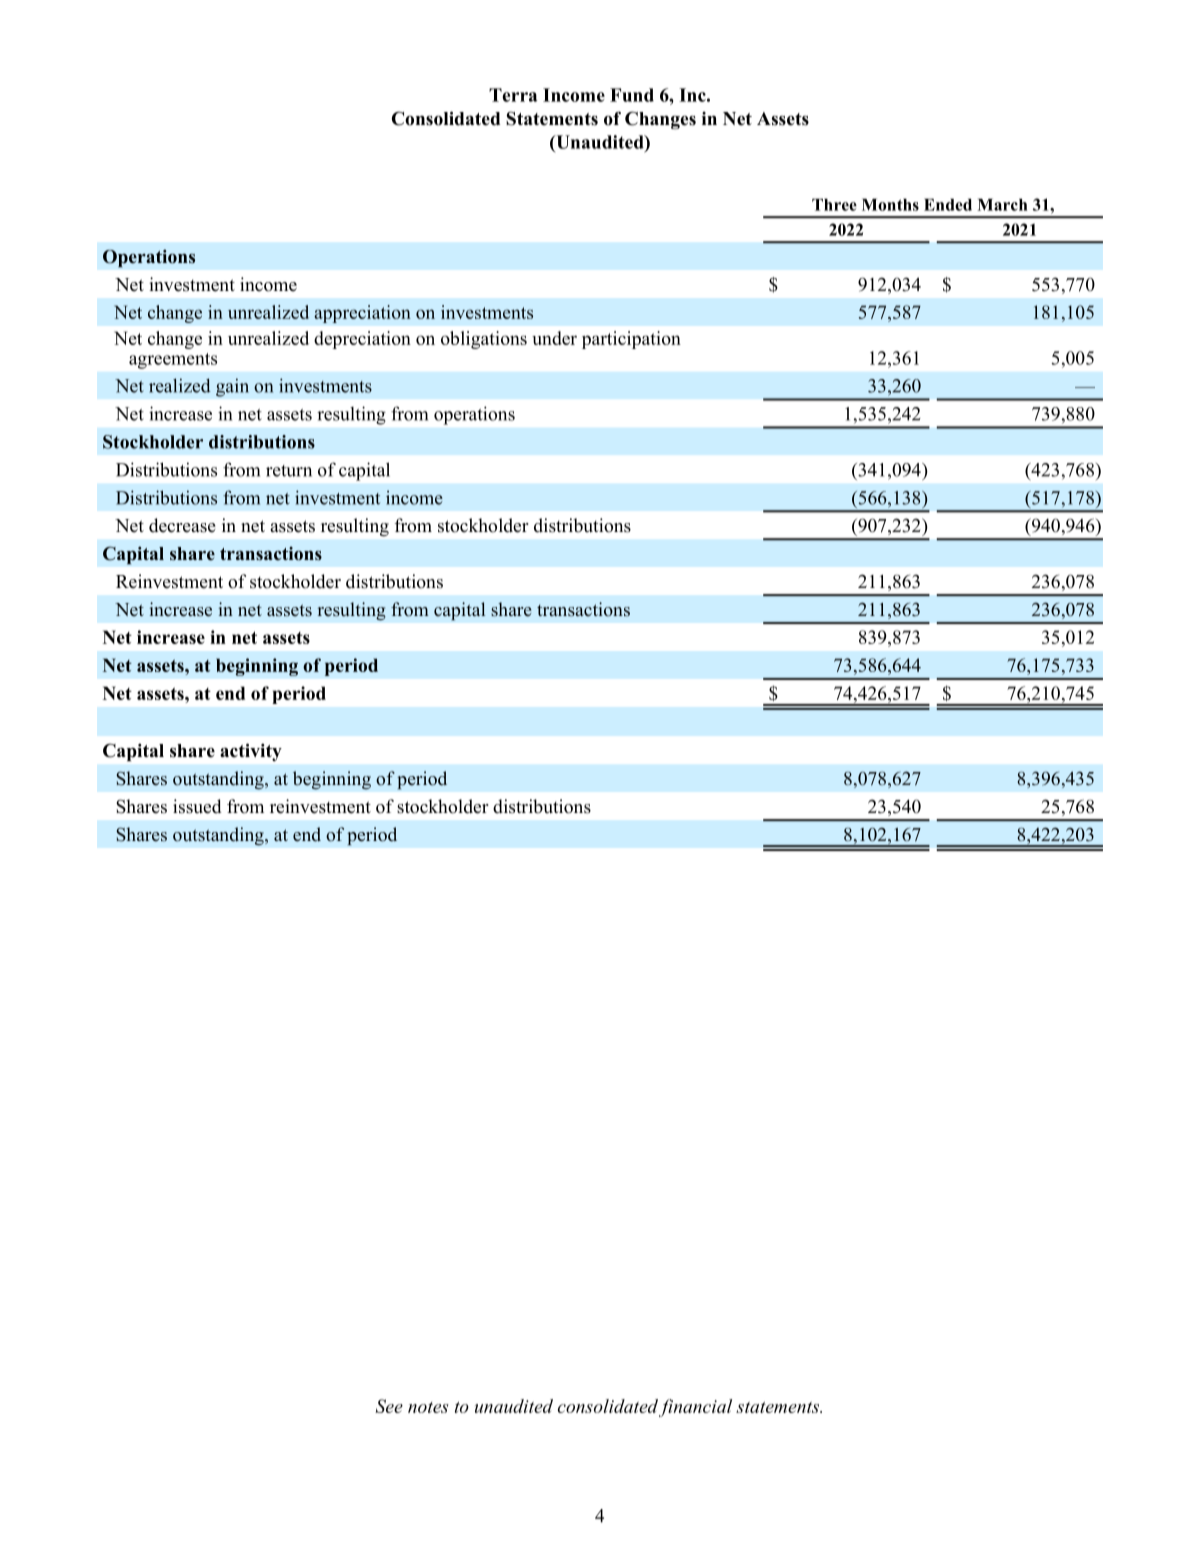  Describe the element at coordinates (362, 314) in the image. I see `appreciation` at that location.
